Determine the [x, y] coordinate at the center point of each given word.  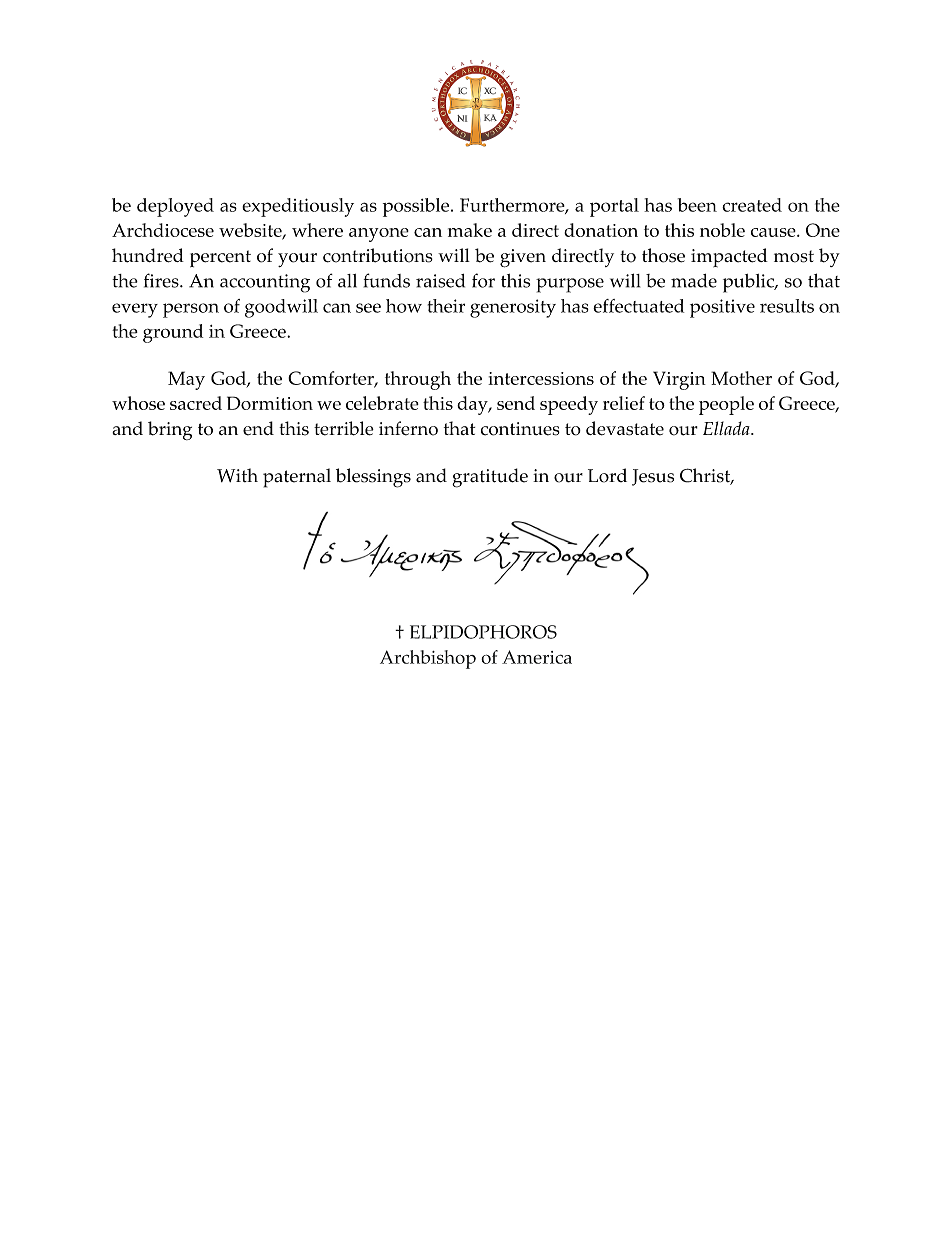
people [726, 405]
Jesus [653, 477]
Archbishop [428, 659]
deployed [175, 207]
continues [520, 429]
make [470, 230]
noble [722, 230]
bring [170, 430]
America [537, 657]
